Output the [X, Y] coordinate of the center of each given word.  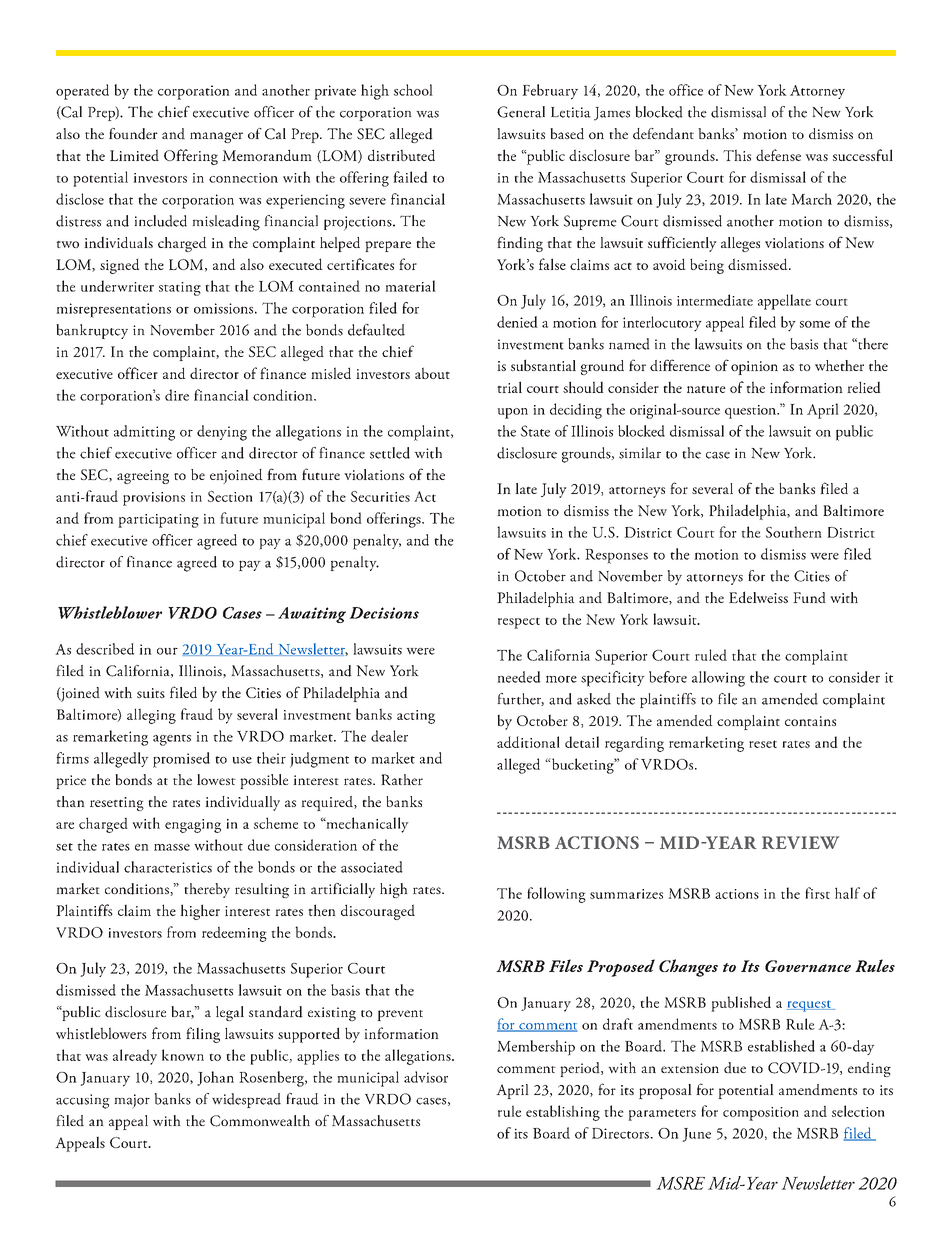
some [815, 324]
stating [180, 289]
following [556, 895]
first [817, 893]
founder [133, 134]
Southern [794, 532]
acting [416, 717]
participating [158, 521]
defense [778, 155]
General [521, 112]
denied [517, 322]
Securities [380, 496]
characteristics [168, 867]
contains [810, 721]
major [132, 1101]
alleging [151, 716]
